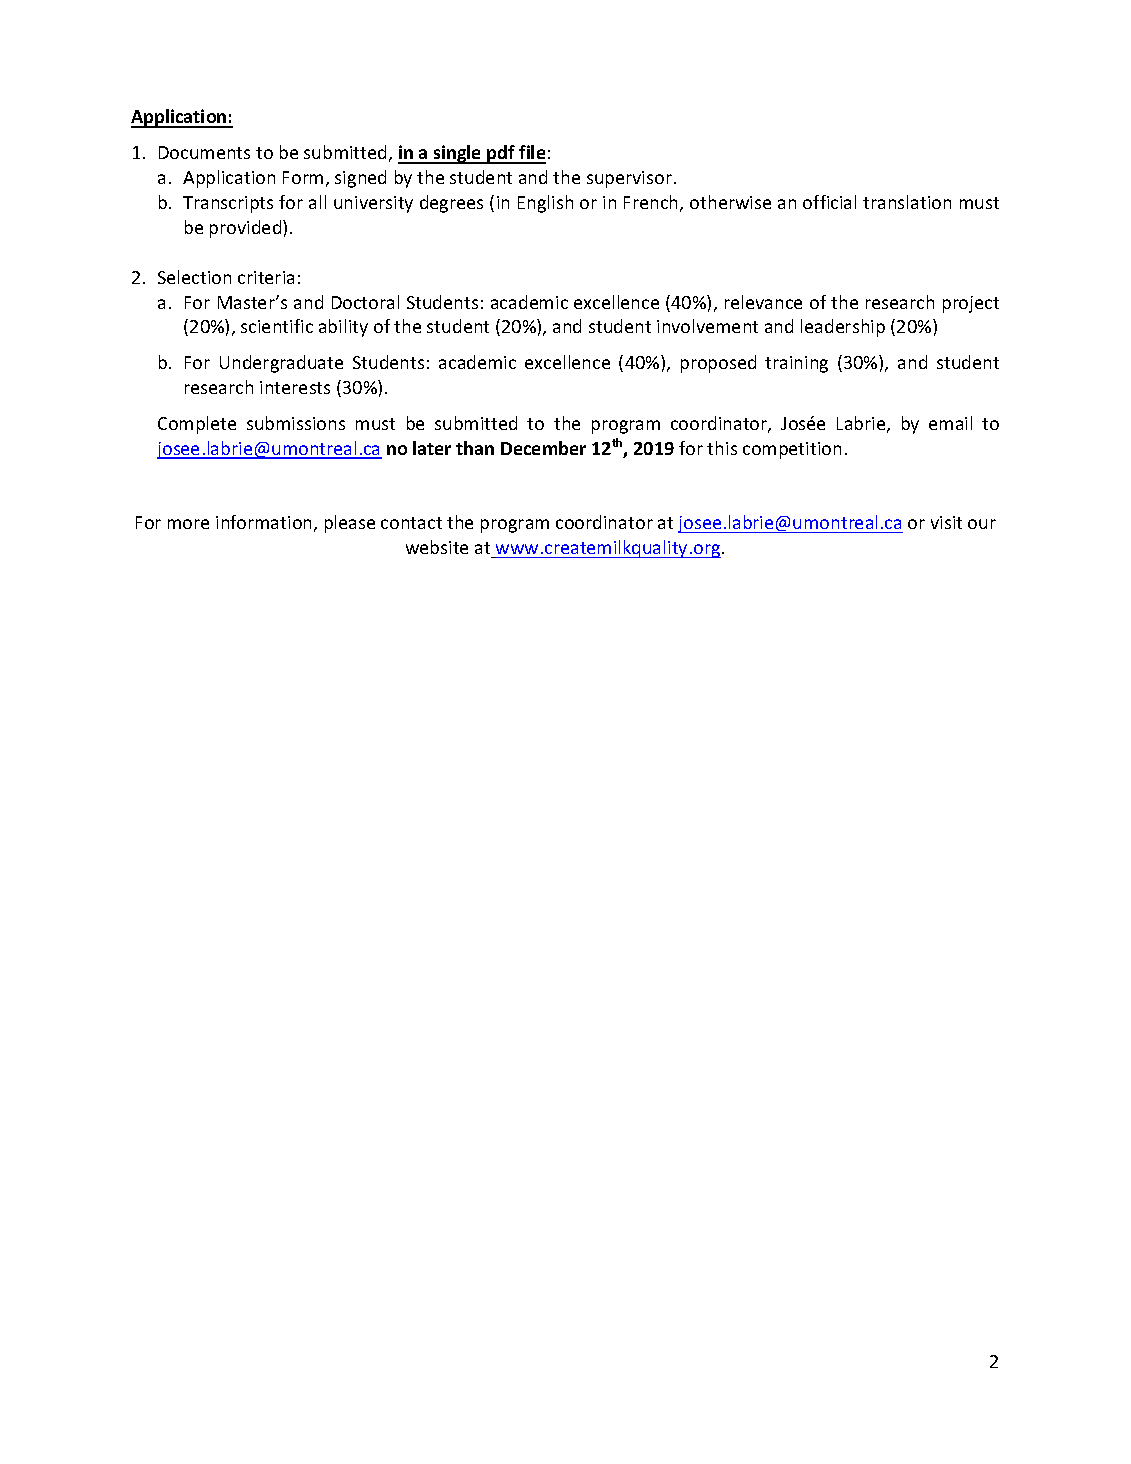 The width and height of the page is (1131, 1464). Describe the element at coordinates (296, 423) in the page. I see `submissions` at that location.
